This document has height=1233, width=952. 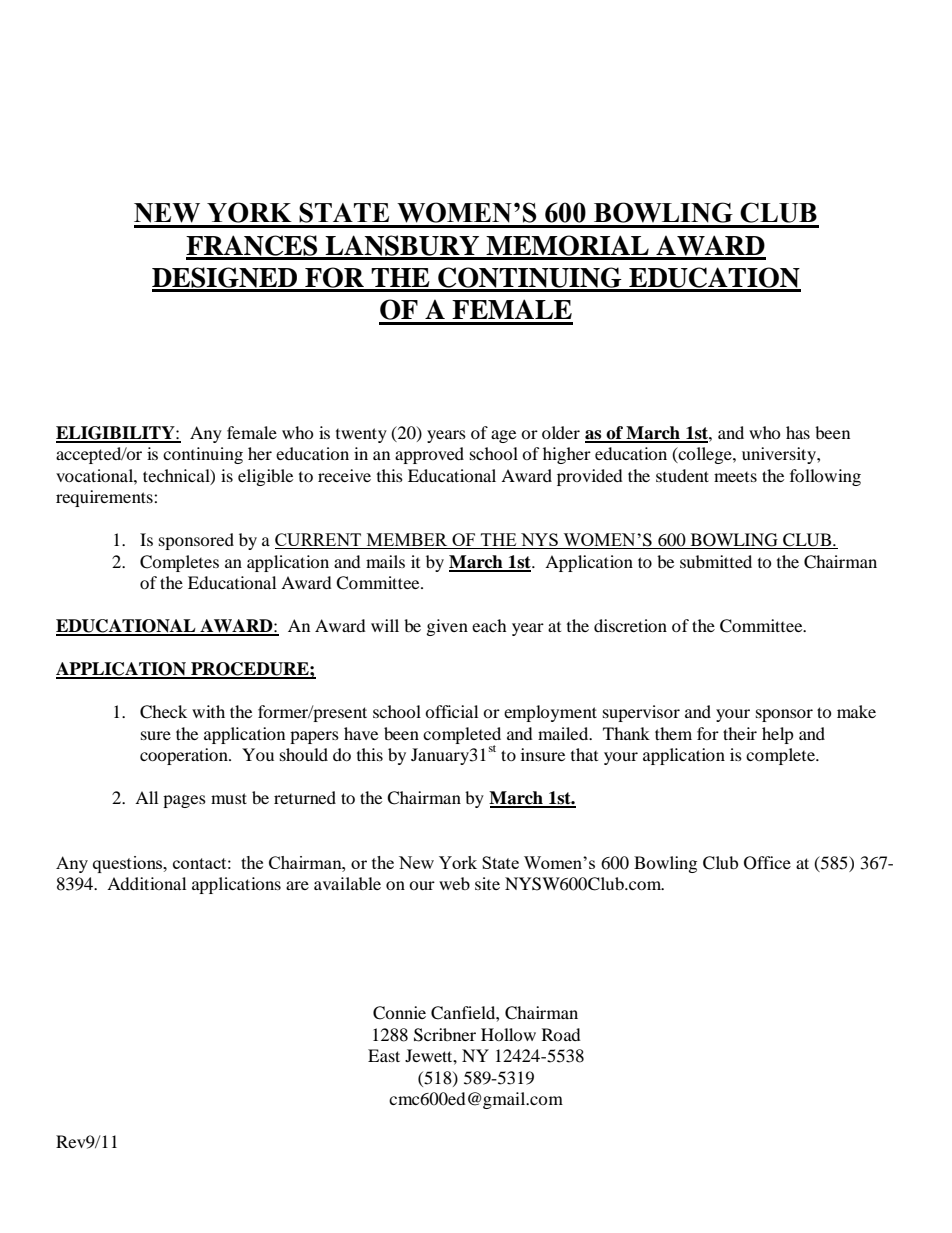 What do you see at coordinates (780, 455) in the document?
I see `university` at bounding box center [780, 455].
